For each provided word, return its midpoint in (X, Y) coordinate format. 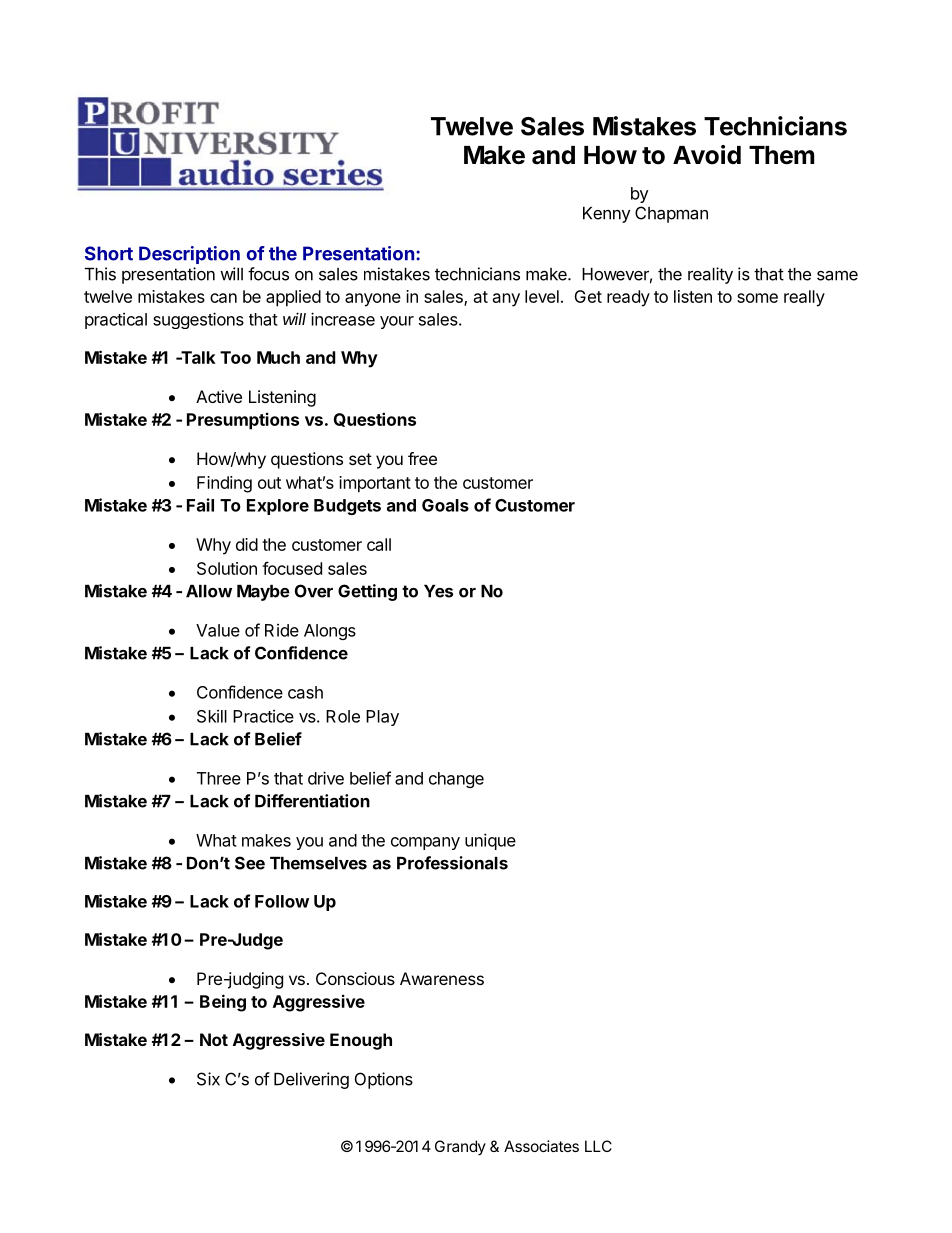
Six (208, 1079)
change (456, 780)
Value (218, 630)
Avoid (707, 155)
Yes (438, 591)
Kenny (606, 215)
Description (189, 255)
